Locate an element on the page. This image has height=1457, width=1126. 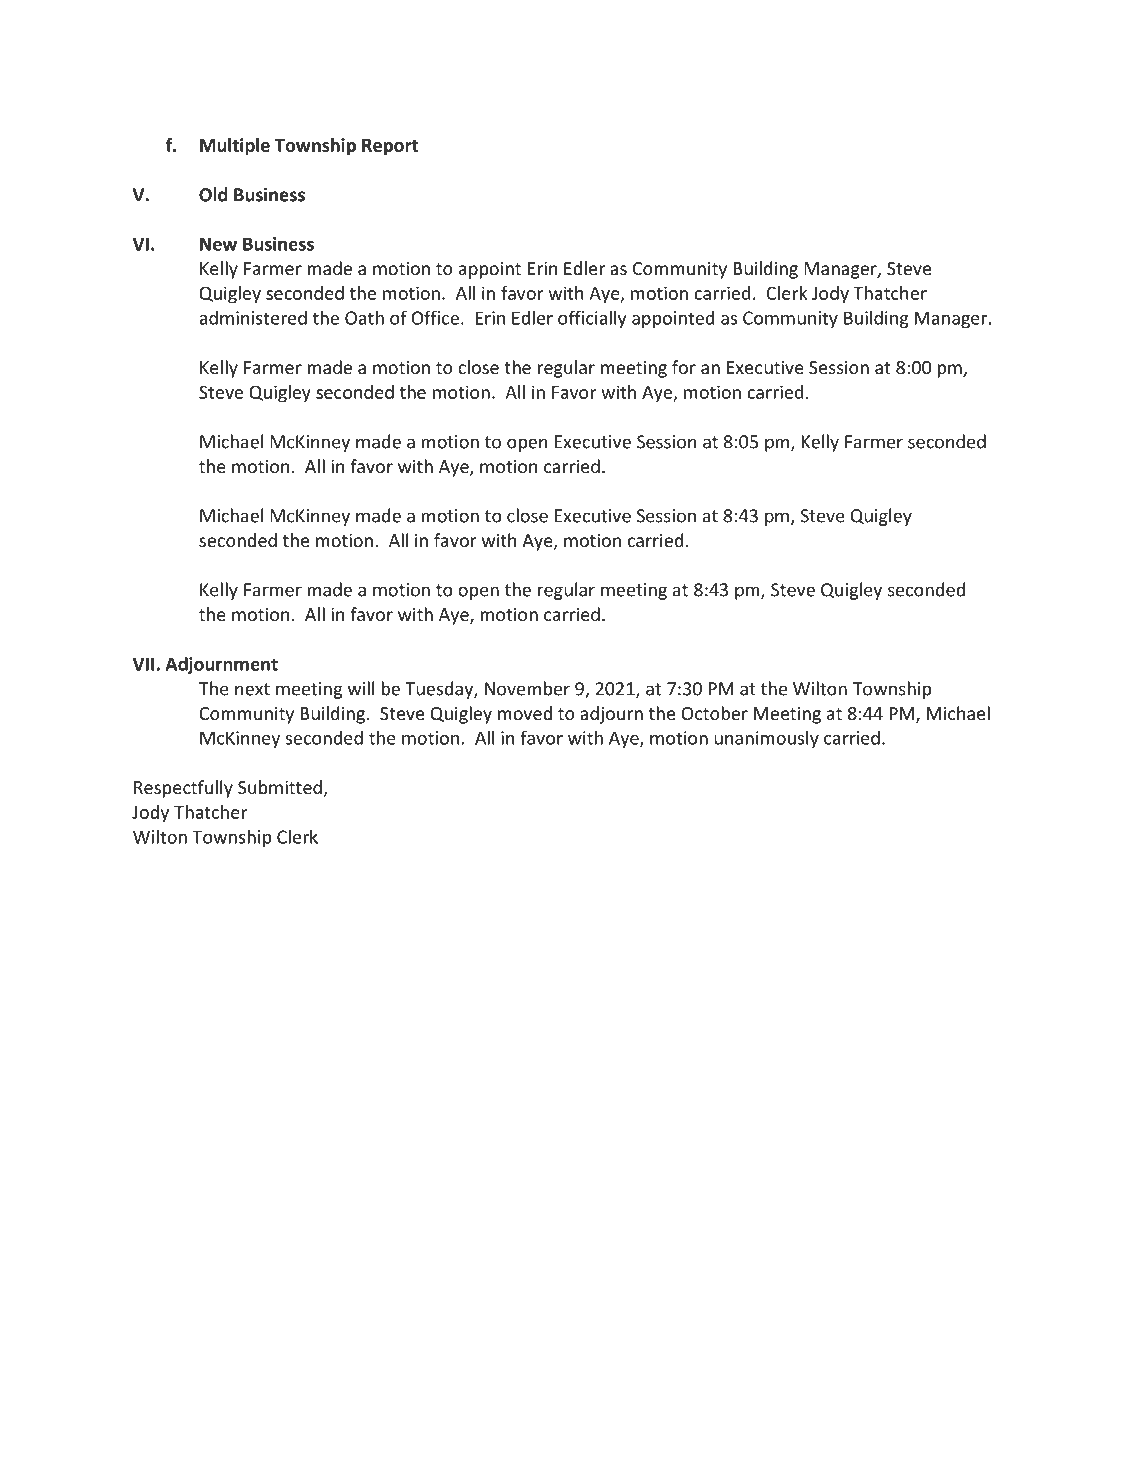
officially is located at coordinates (592, 319).
